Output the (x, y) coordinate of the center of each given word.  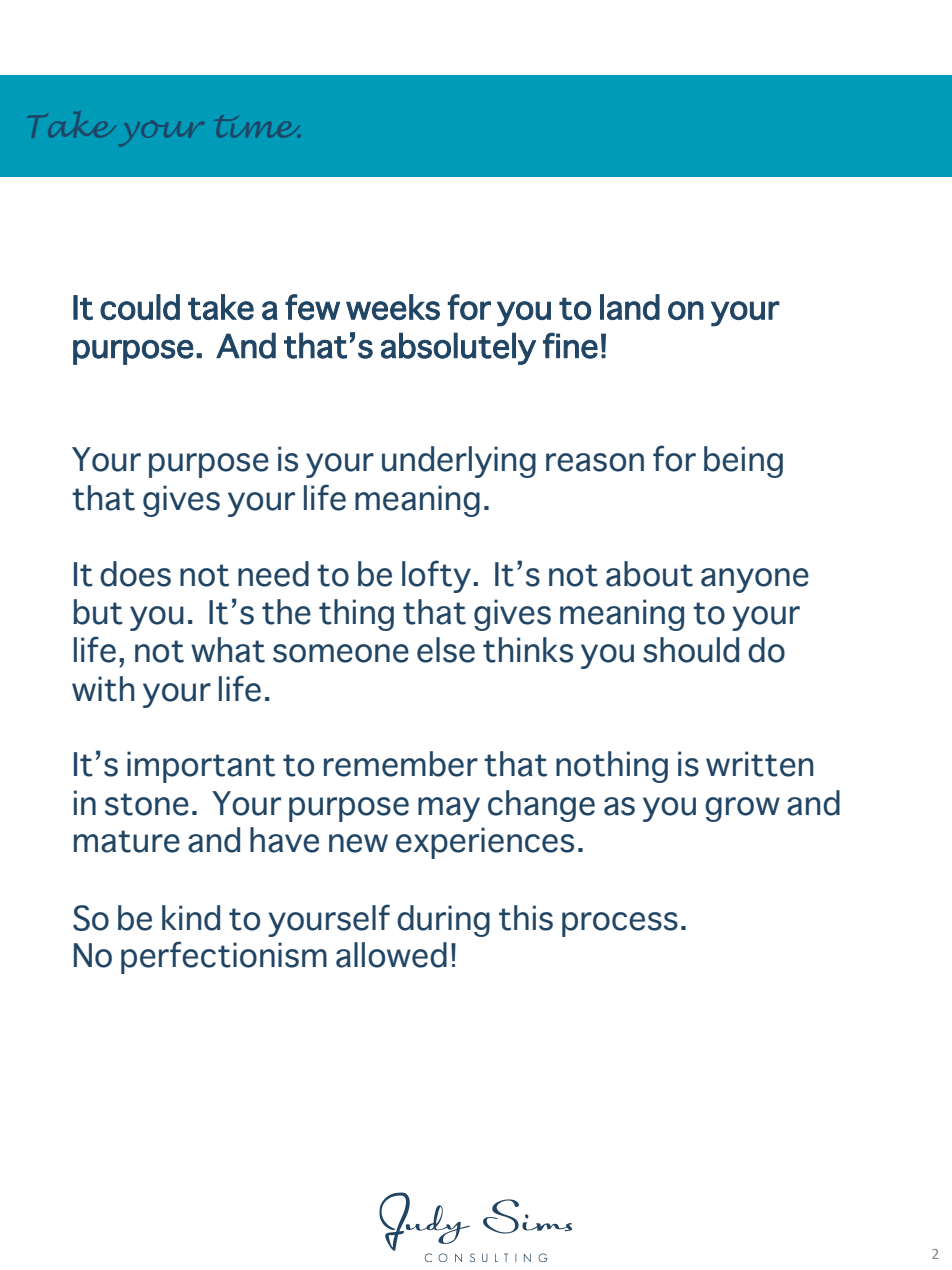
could (140, 307)
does (135, 574)
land (630, 307)
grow (742, 809)
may (449, 809)
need (273, 574)
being (743, 462)
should (691, 650)
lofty (436, 576)
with (103, 689)
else (446, 650)
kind (191, 918)
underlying (459, 462)
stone (147, 804)
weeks (393, 307)
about (649, 574)
